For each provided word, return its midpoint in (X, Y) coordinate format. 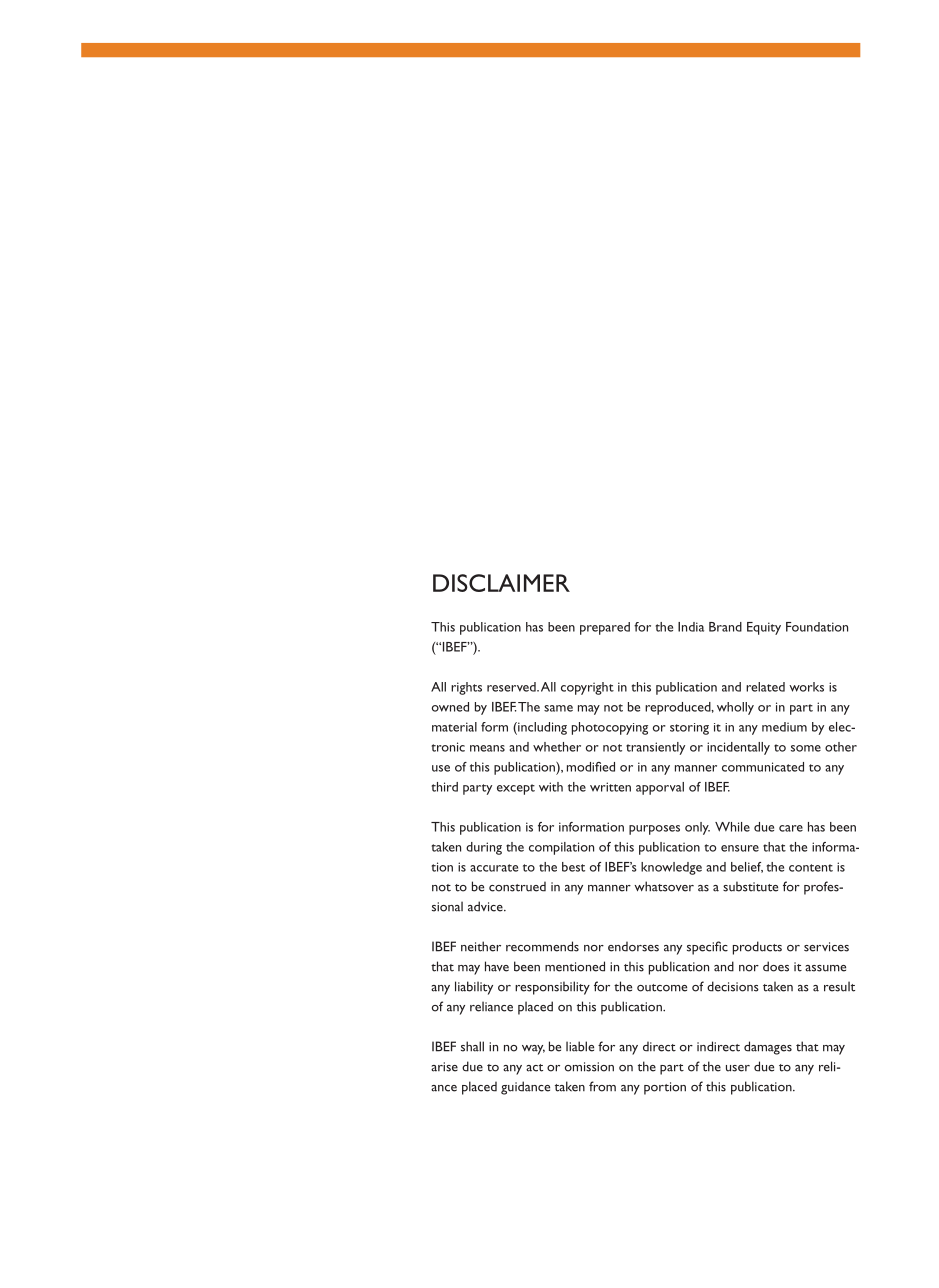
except (516, 789)
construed (517, 886)
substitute (750, 886)
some (806, 748)
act (534, 1068)
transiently (655, 748)
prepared (605, 628)
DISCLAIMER (501, 583)
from (602, 1086)
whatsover (664, 886)
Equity (764, 628)
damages (768, 1048)
